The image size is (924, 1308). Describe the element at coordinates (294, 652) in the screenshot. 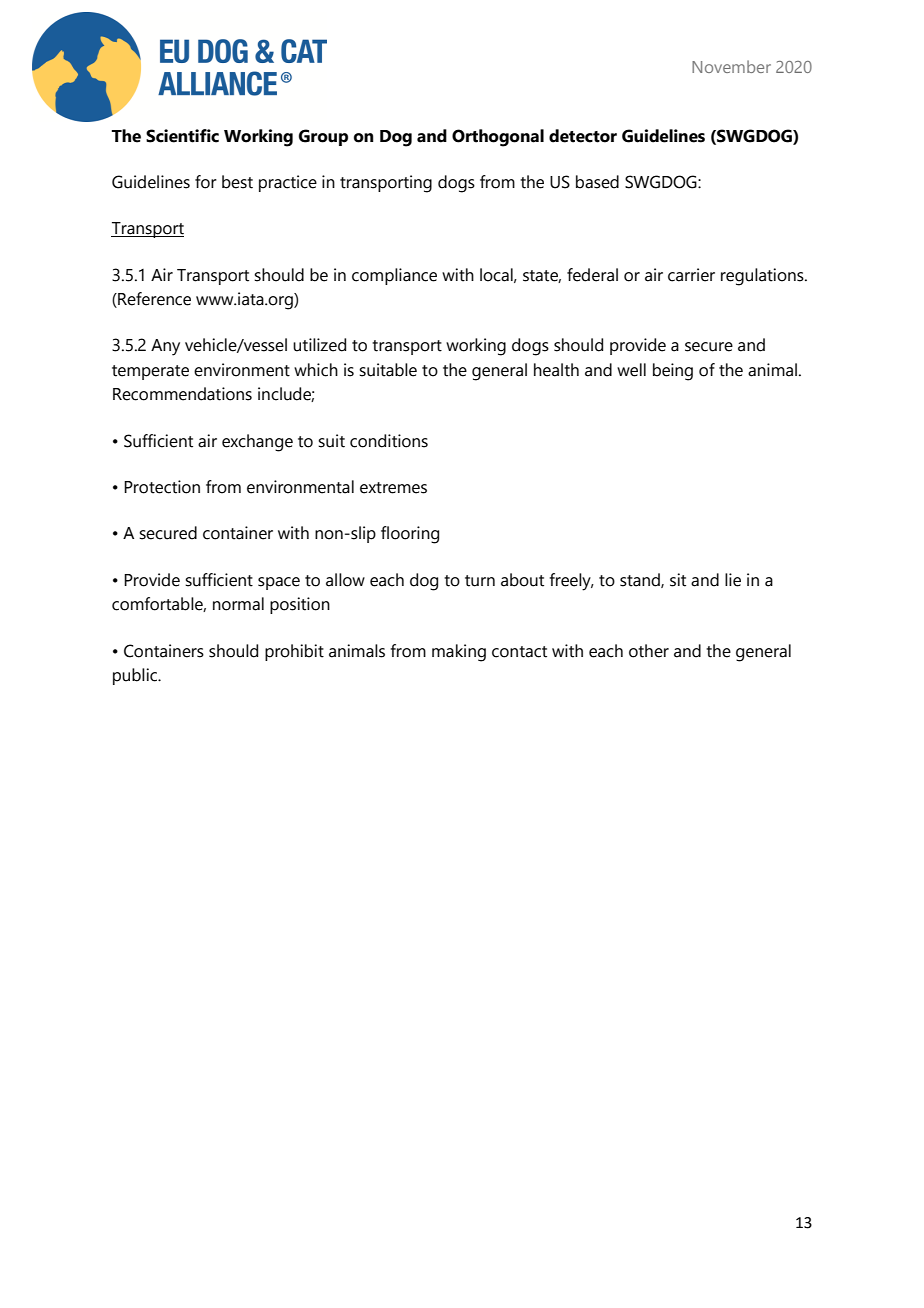

I see `prohibit` at that location.
